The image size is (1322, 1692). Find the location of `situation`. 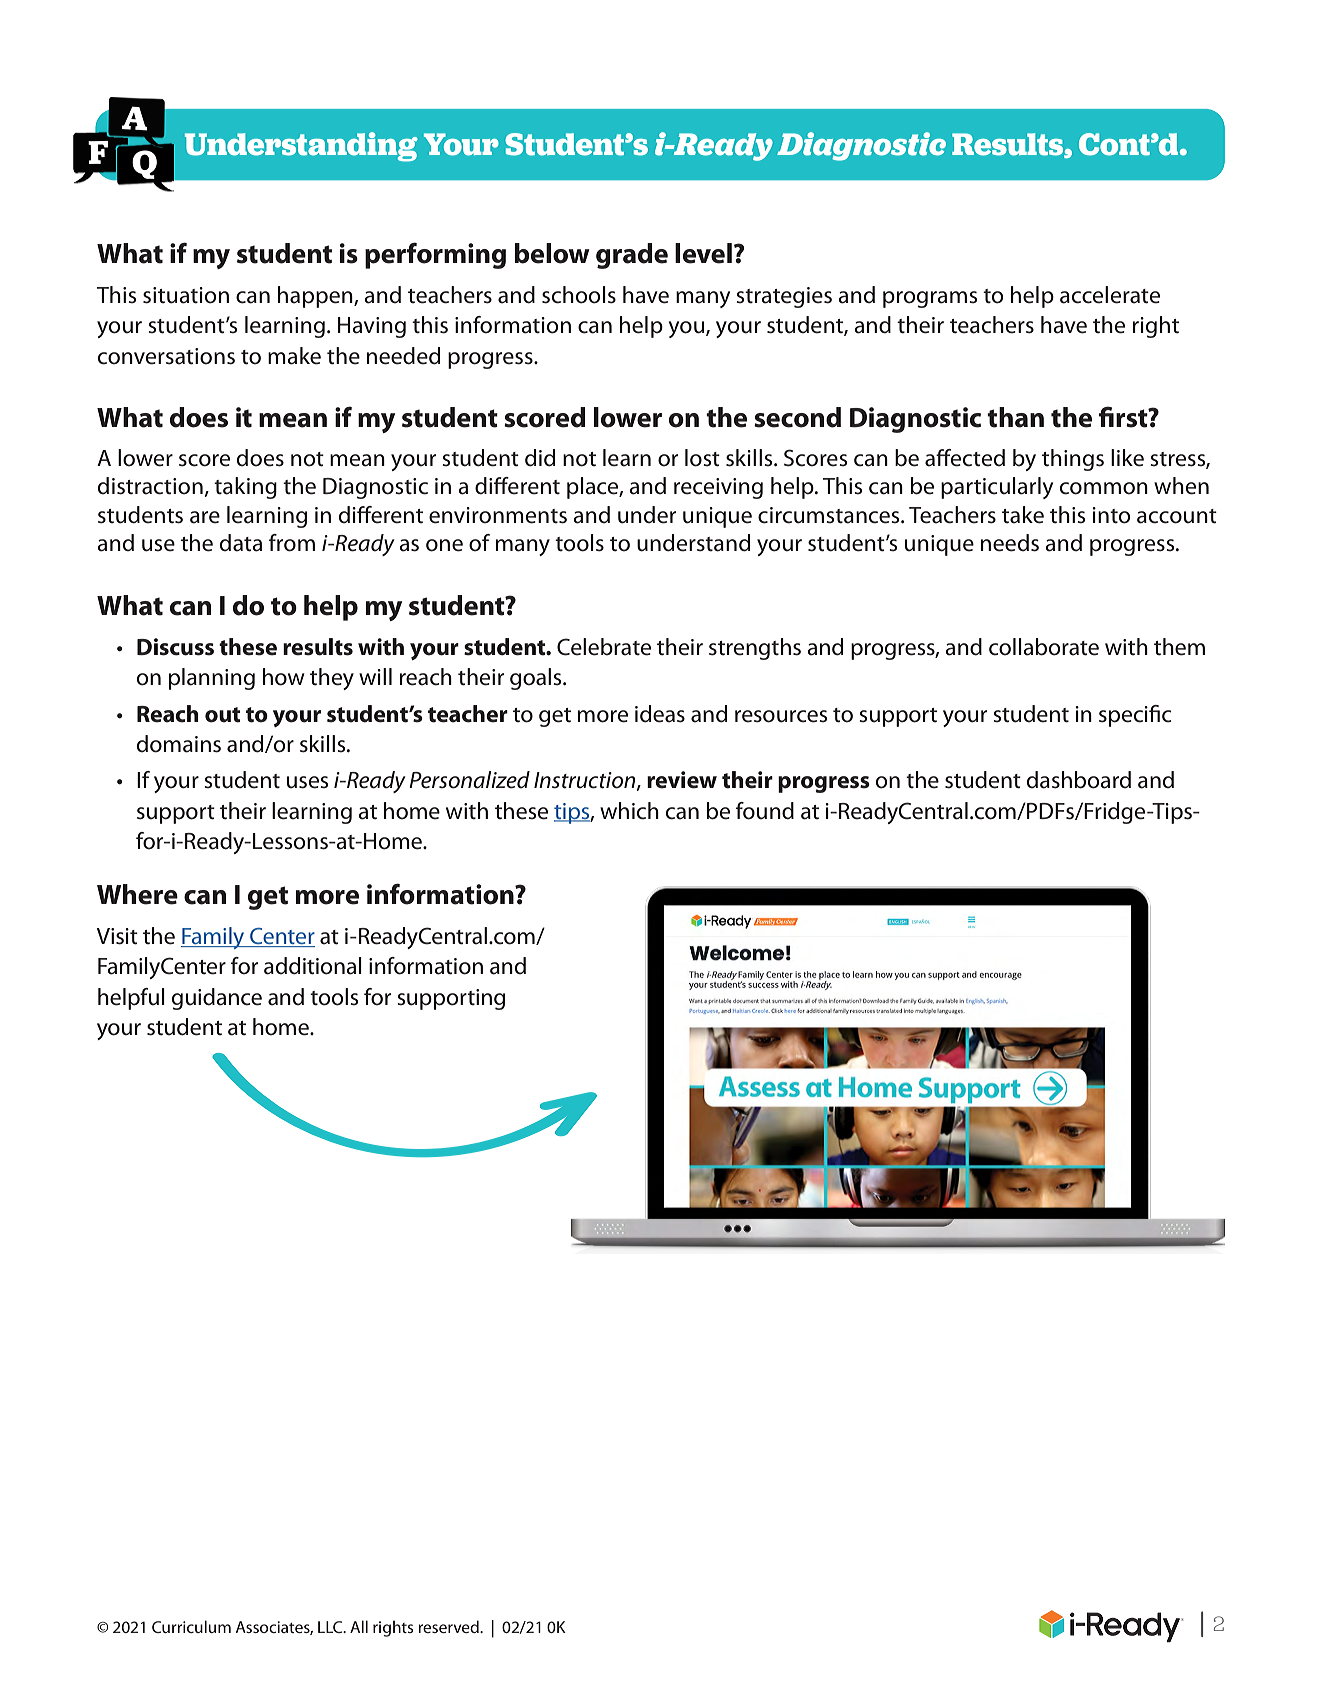

situation is located at coordinates (186, 295).
